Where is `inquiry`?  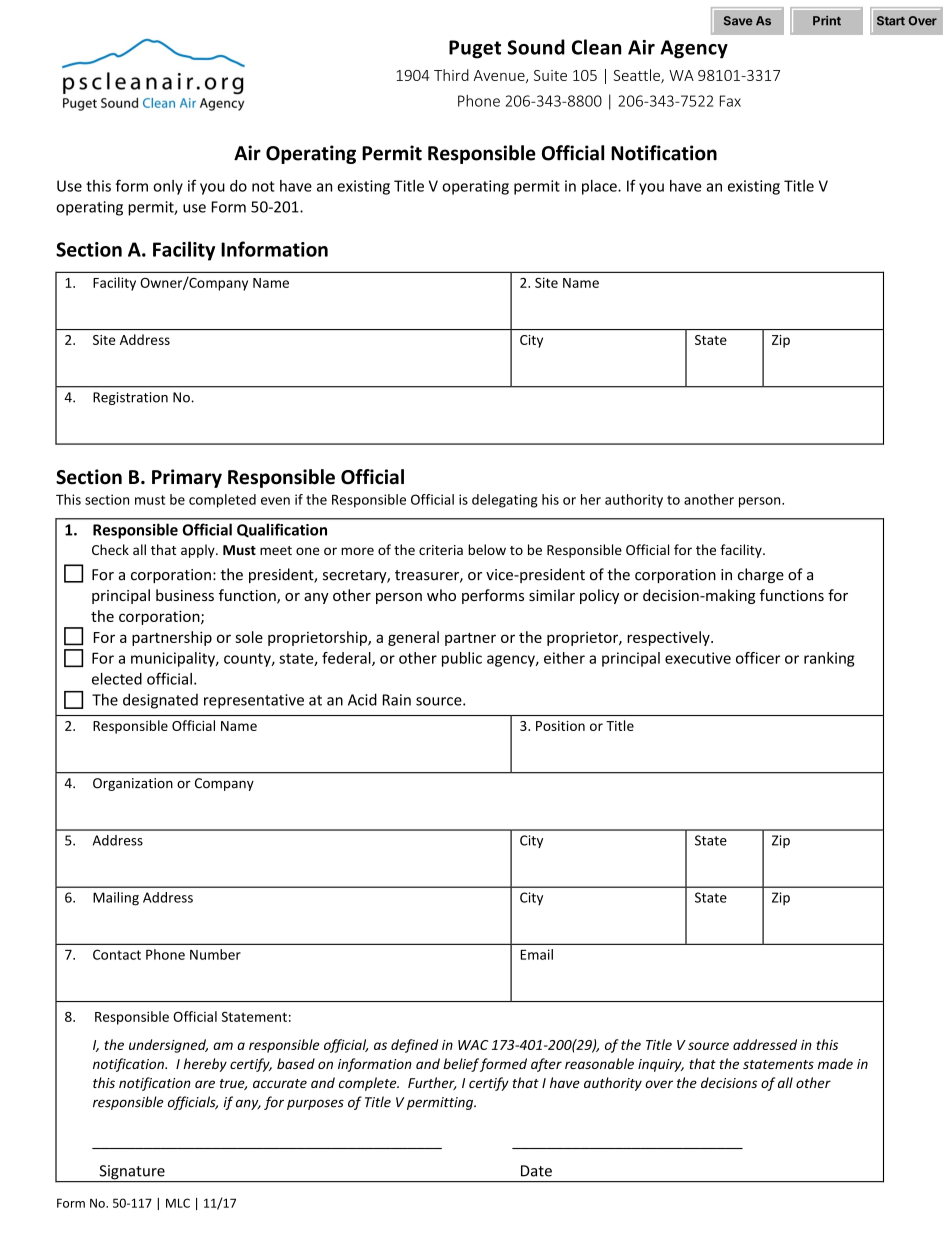
inquiry is located at coordinates (661, 1065).
